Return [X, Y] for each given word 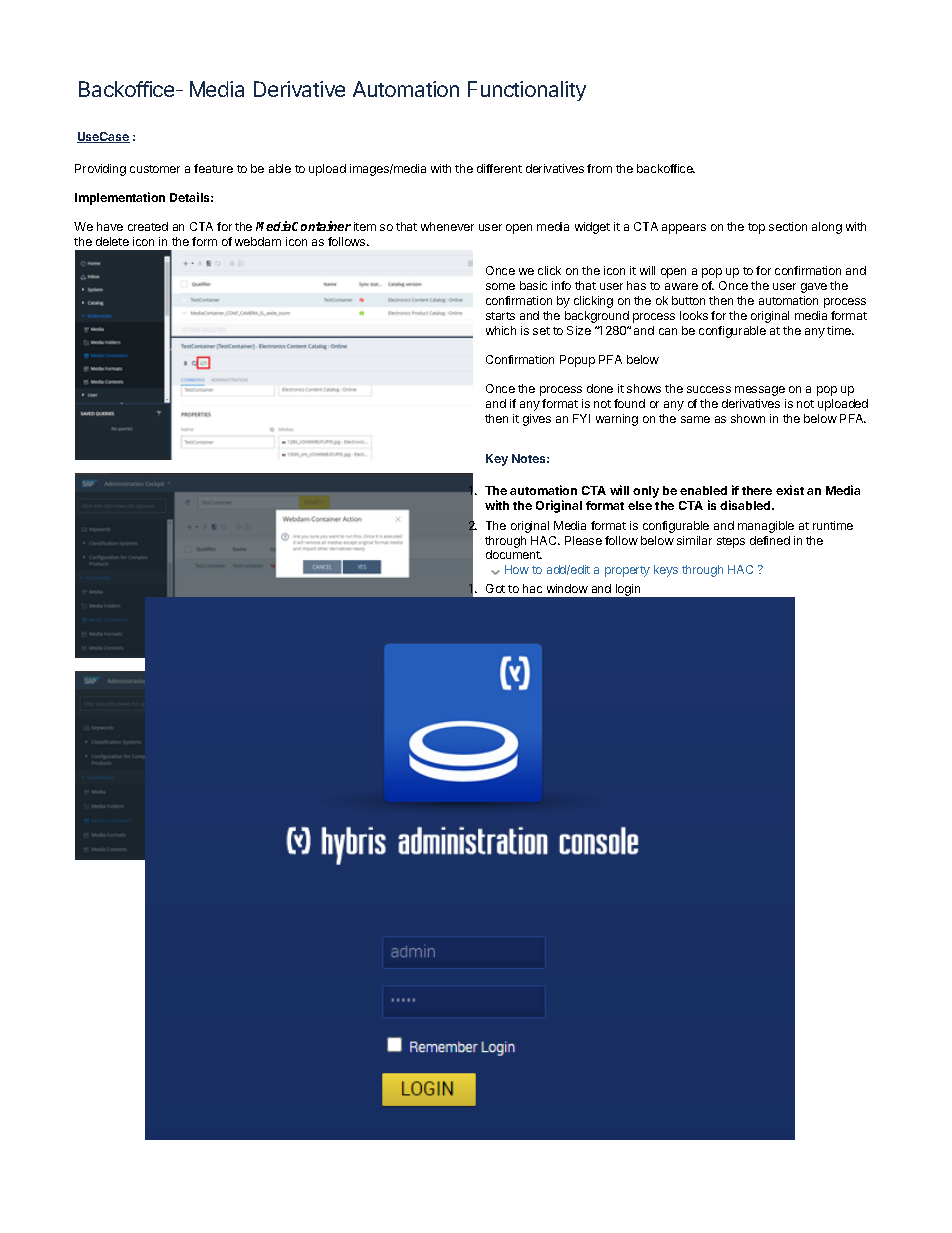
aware [681, 286]
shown [748, 418]
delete [112, 241]
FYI [581, 418]
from [599, 168]
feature [213, 168]
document [514, 554]
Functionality [527, 91]
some [500, 286]
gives [537, 420]
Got [495, 588]
